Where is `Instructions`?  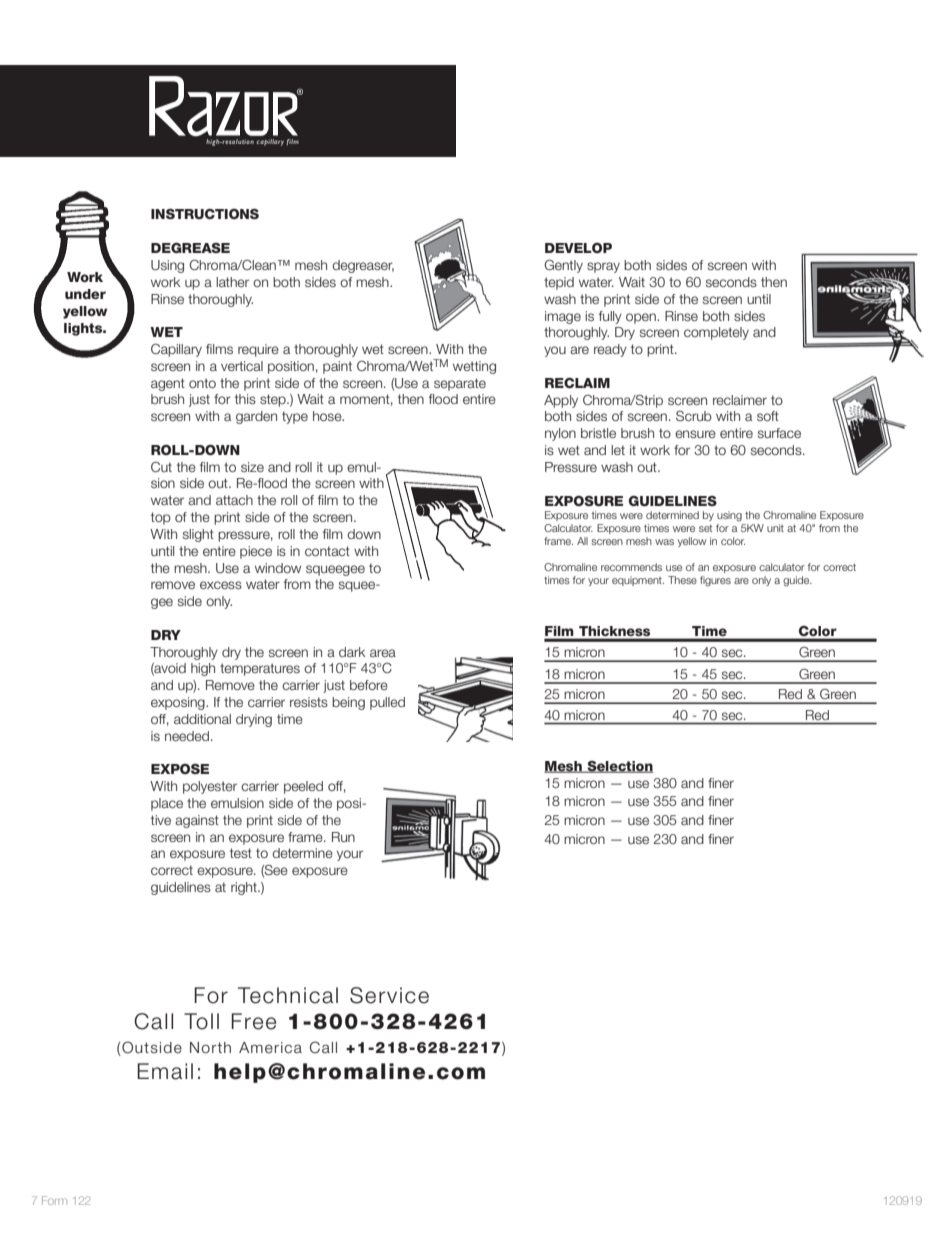 Instructions is located at coordinates (205, 214).
